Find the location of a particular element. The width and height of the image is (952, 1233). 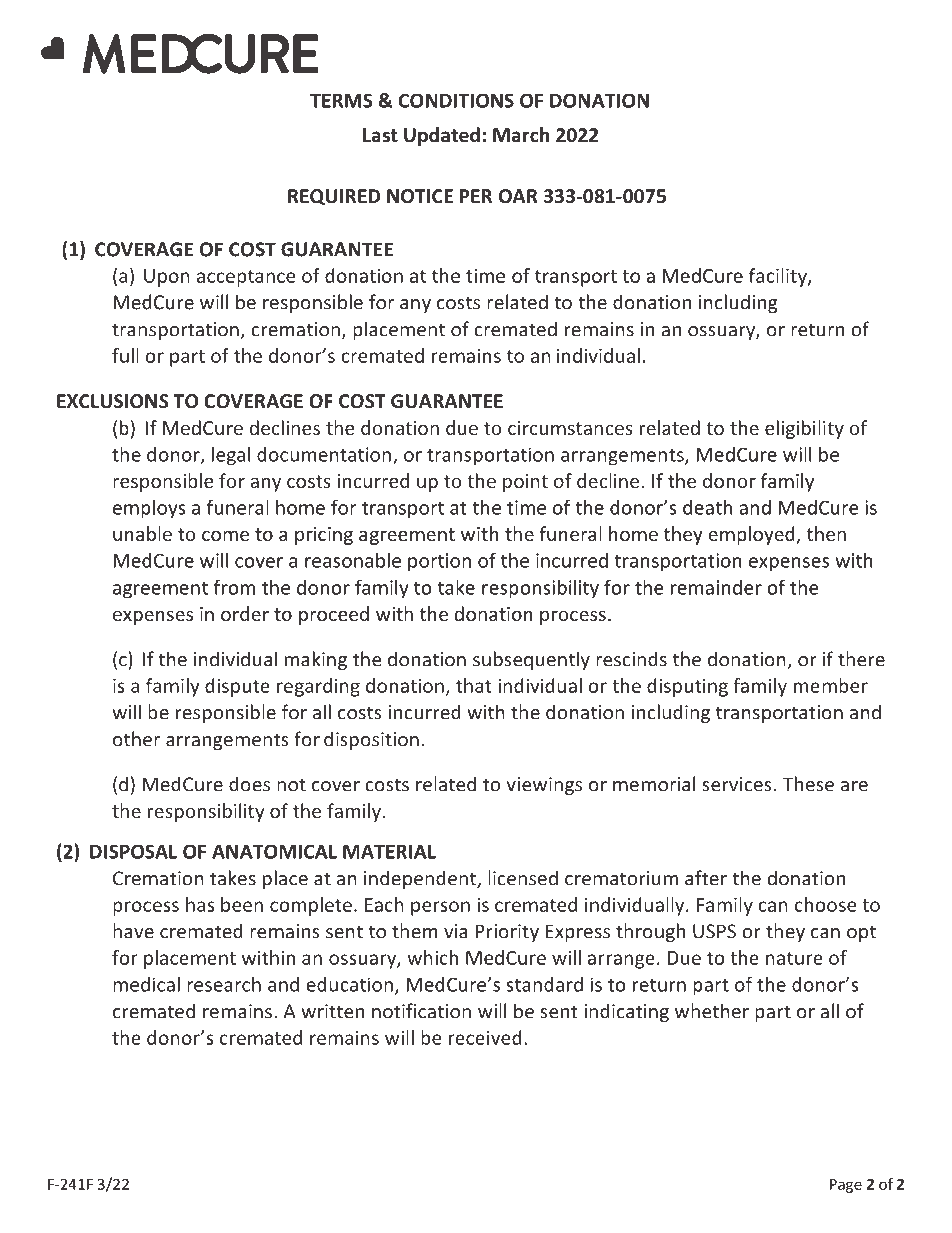

eligibility is located at coordinates (804, 429).
